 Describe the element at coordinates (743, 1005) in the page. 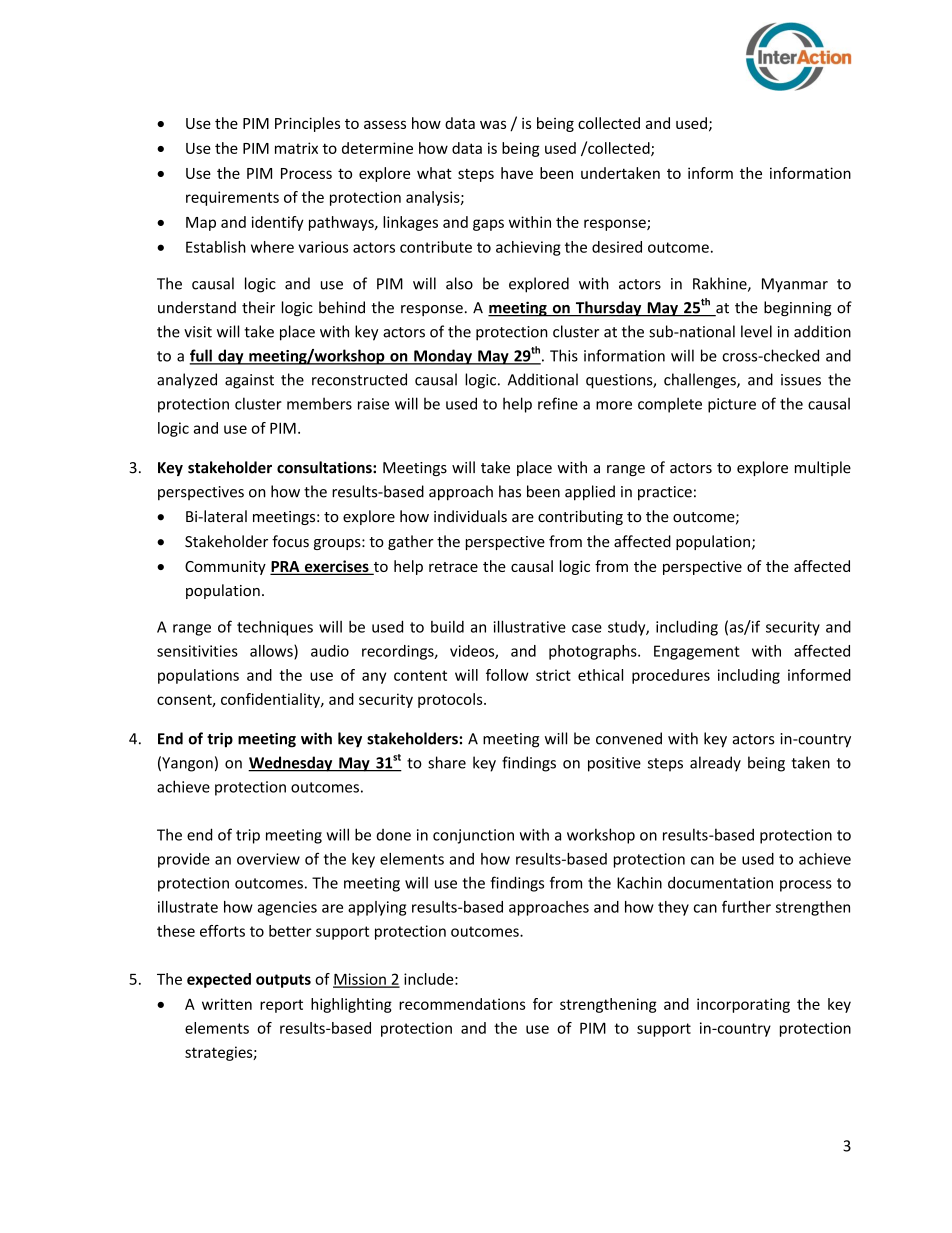

I see `incorporating` at that location.
